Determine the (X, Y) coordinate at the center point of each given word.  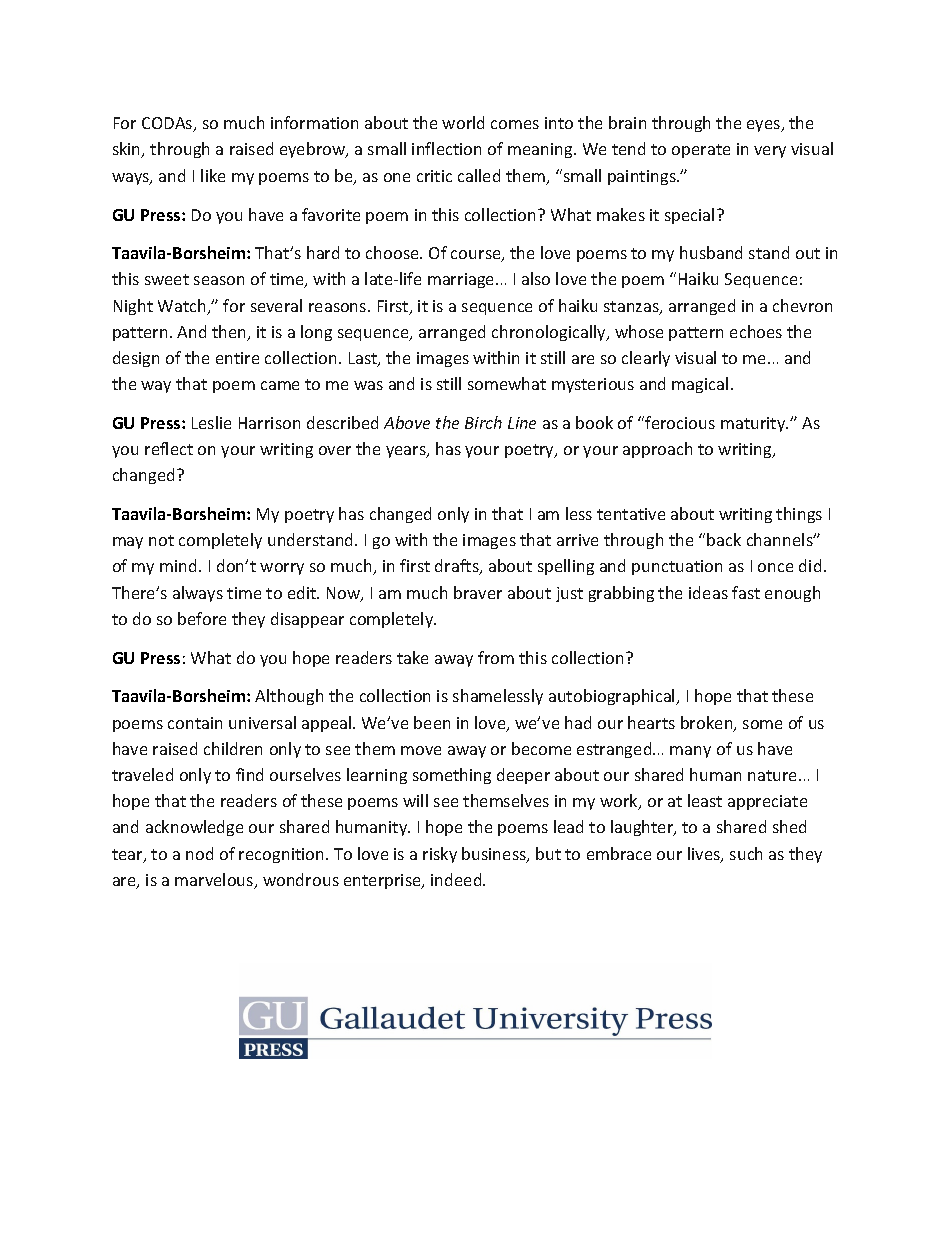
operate (701, 151)
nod (199, 853)
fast (746, 592)
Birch (483, 422)
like (213, 175)
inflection (446, 148)
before (202, 618)
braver (478, 592)
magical (700, 385)
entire (237, 358)
